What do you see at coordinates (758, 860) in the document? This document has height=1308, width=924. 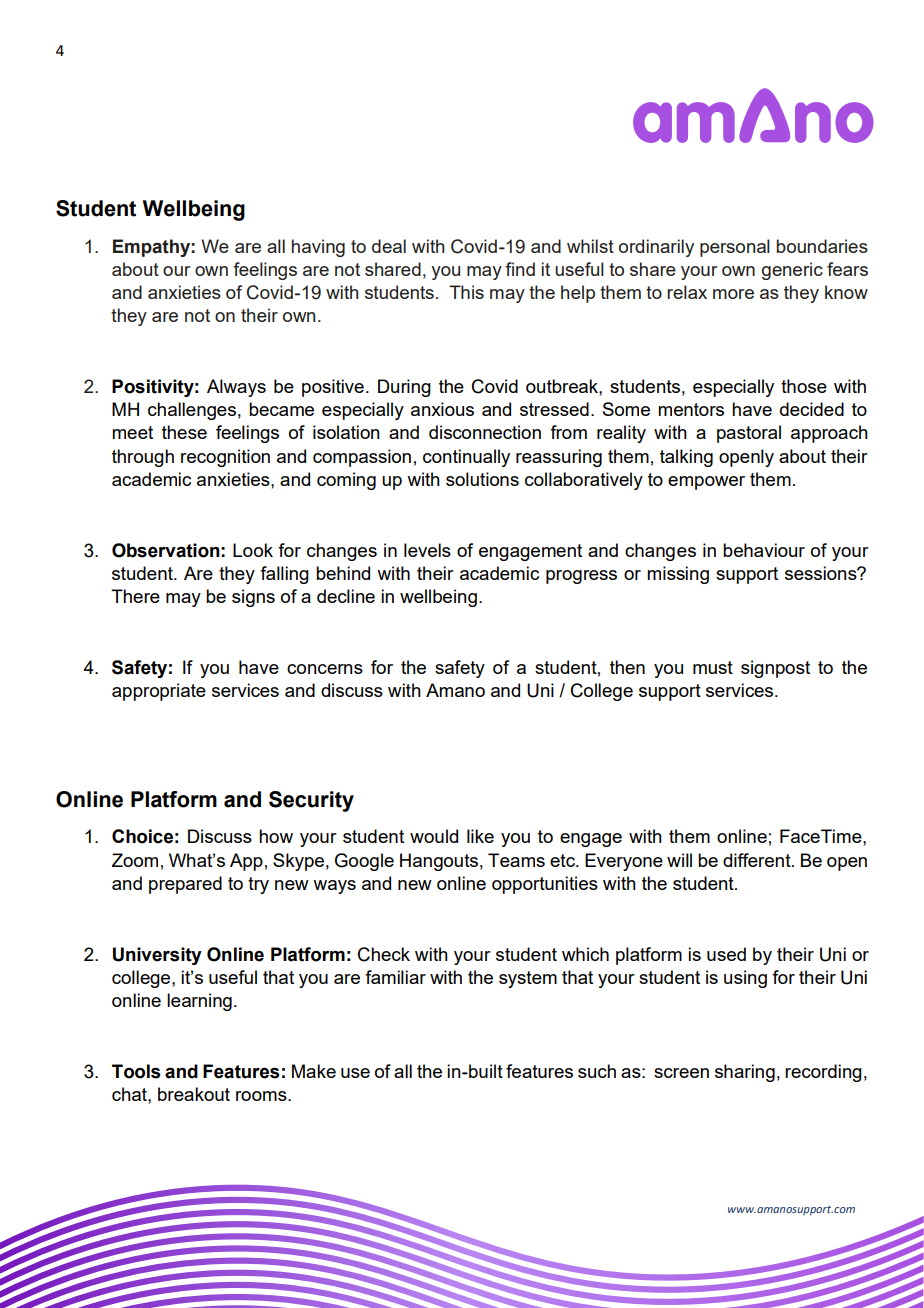 I see `different` at bounding box center [758, 860].
